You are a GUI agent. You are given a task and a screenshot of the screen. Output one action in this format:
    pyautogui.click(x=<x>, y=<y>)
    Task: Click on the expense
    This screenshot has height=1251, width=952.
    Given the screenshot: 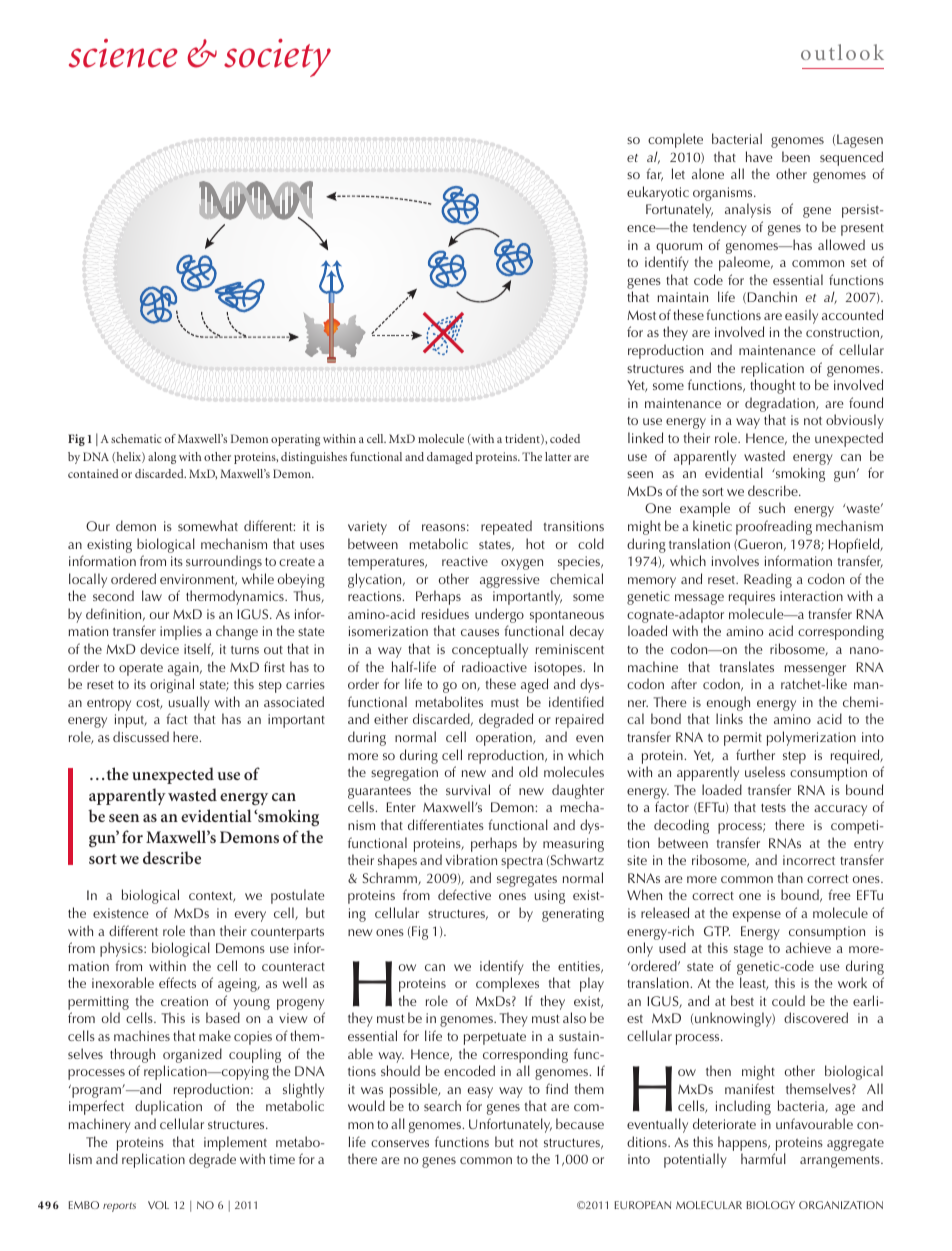 What is the action you would take?
    pyautogui.click(x=757, y=916)
